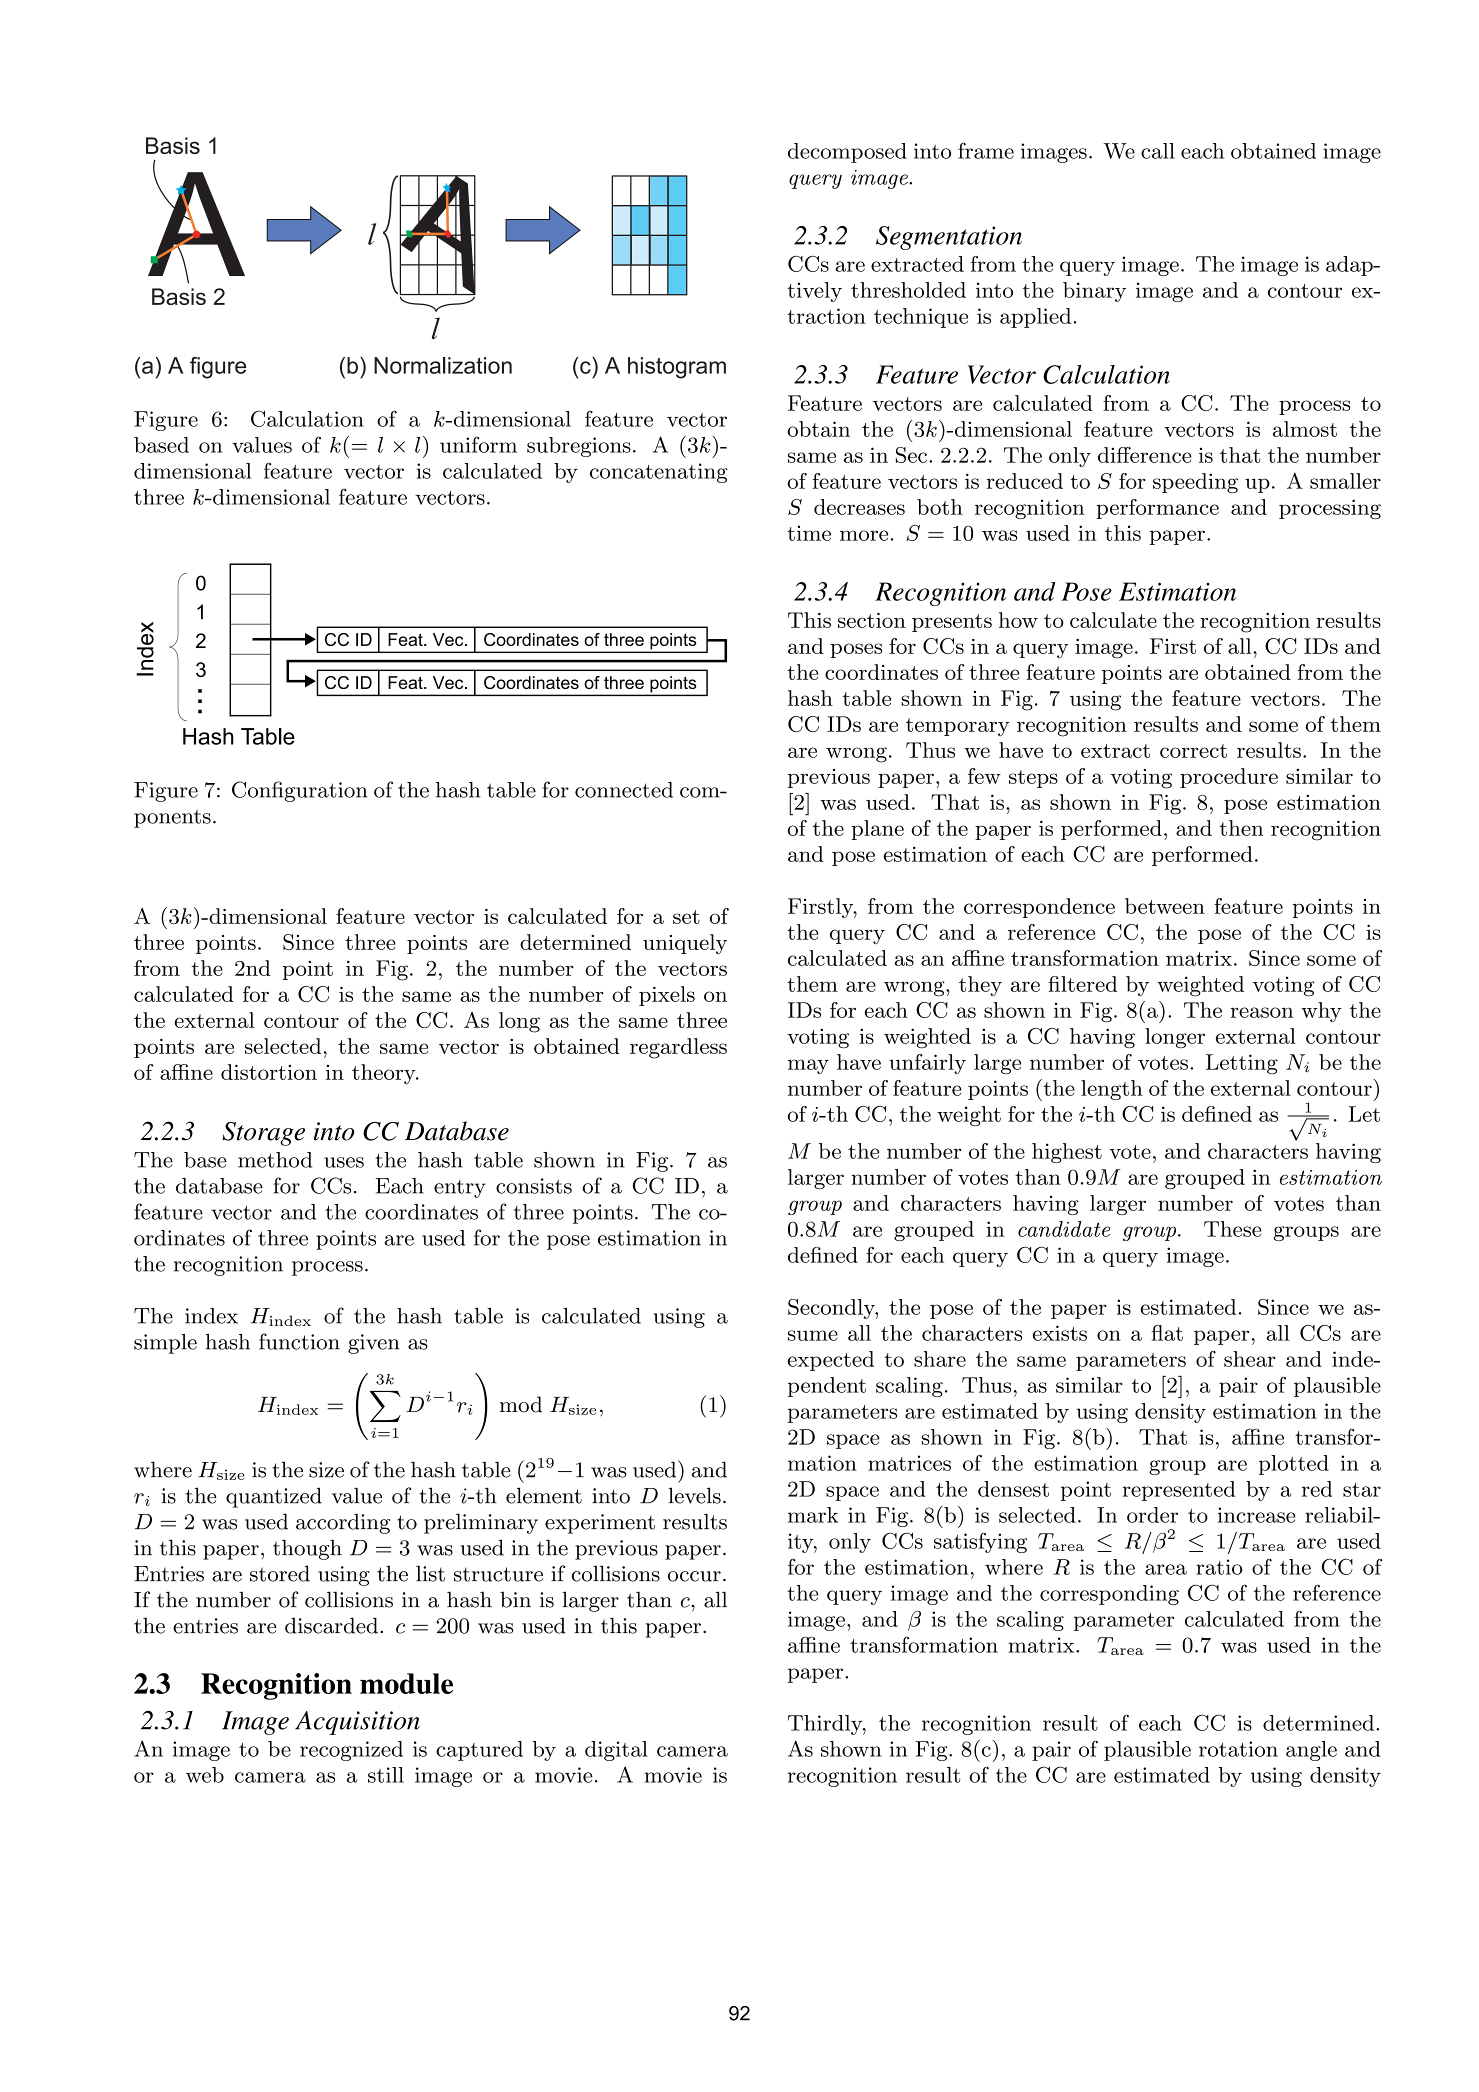  What do you see at coordinates (809, 533) in the page?
I see `time` at bounding box center [809, 533].
